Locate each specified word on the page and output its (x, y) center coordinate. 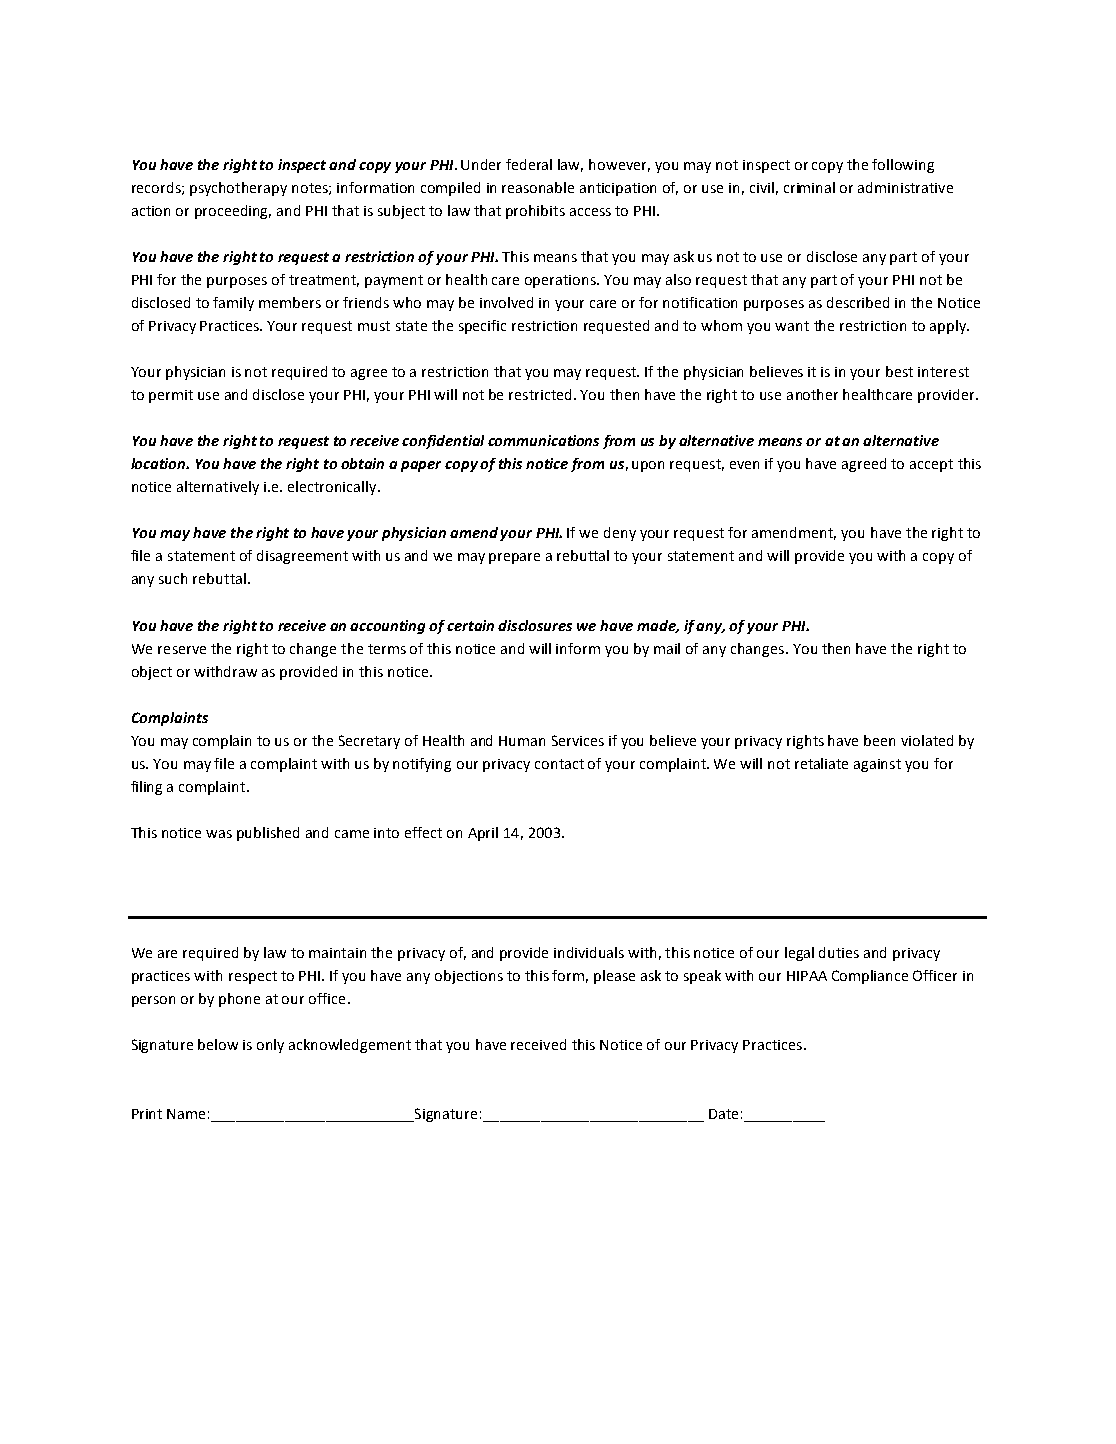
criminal (809, 187)
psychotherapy (238, 189)
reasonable (538, 187)
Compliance (870, 977)
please (614, 977)
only (270, 1046)
